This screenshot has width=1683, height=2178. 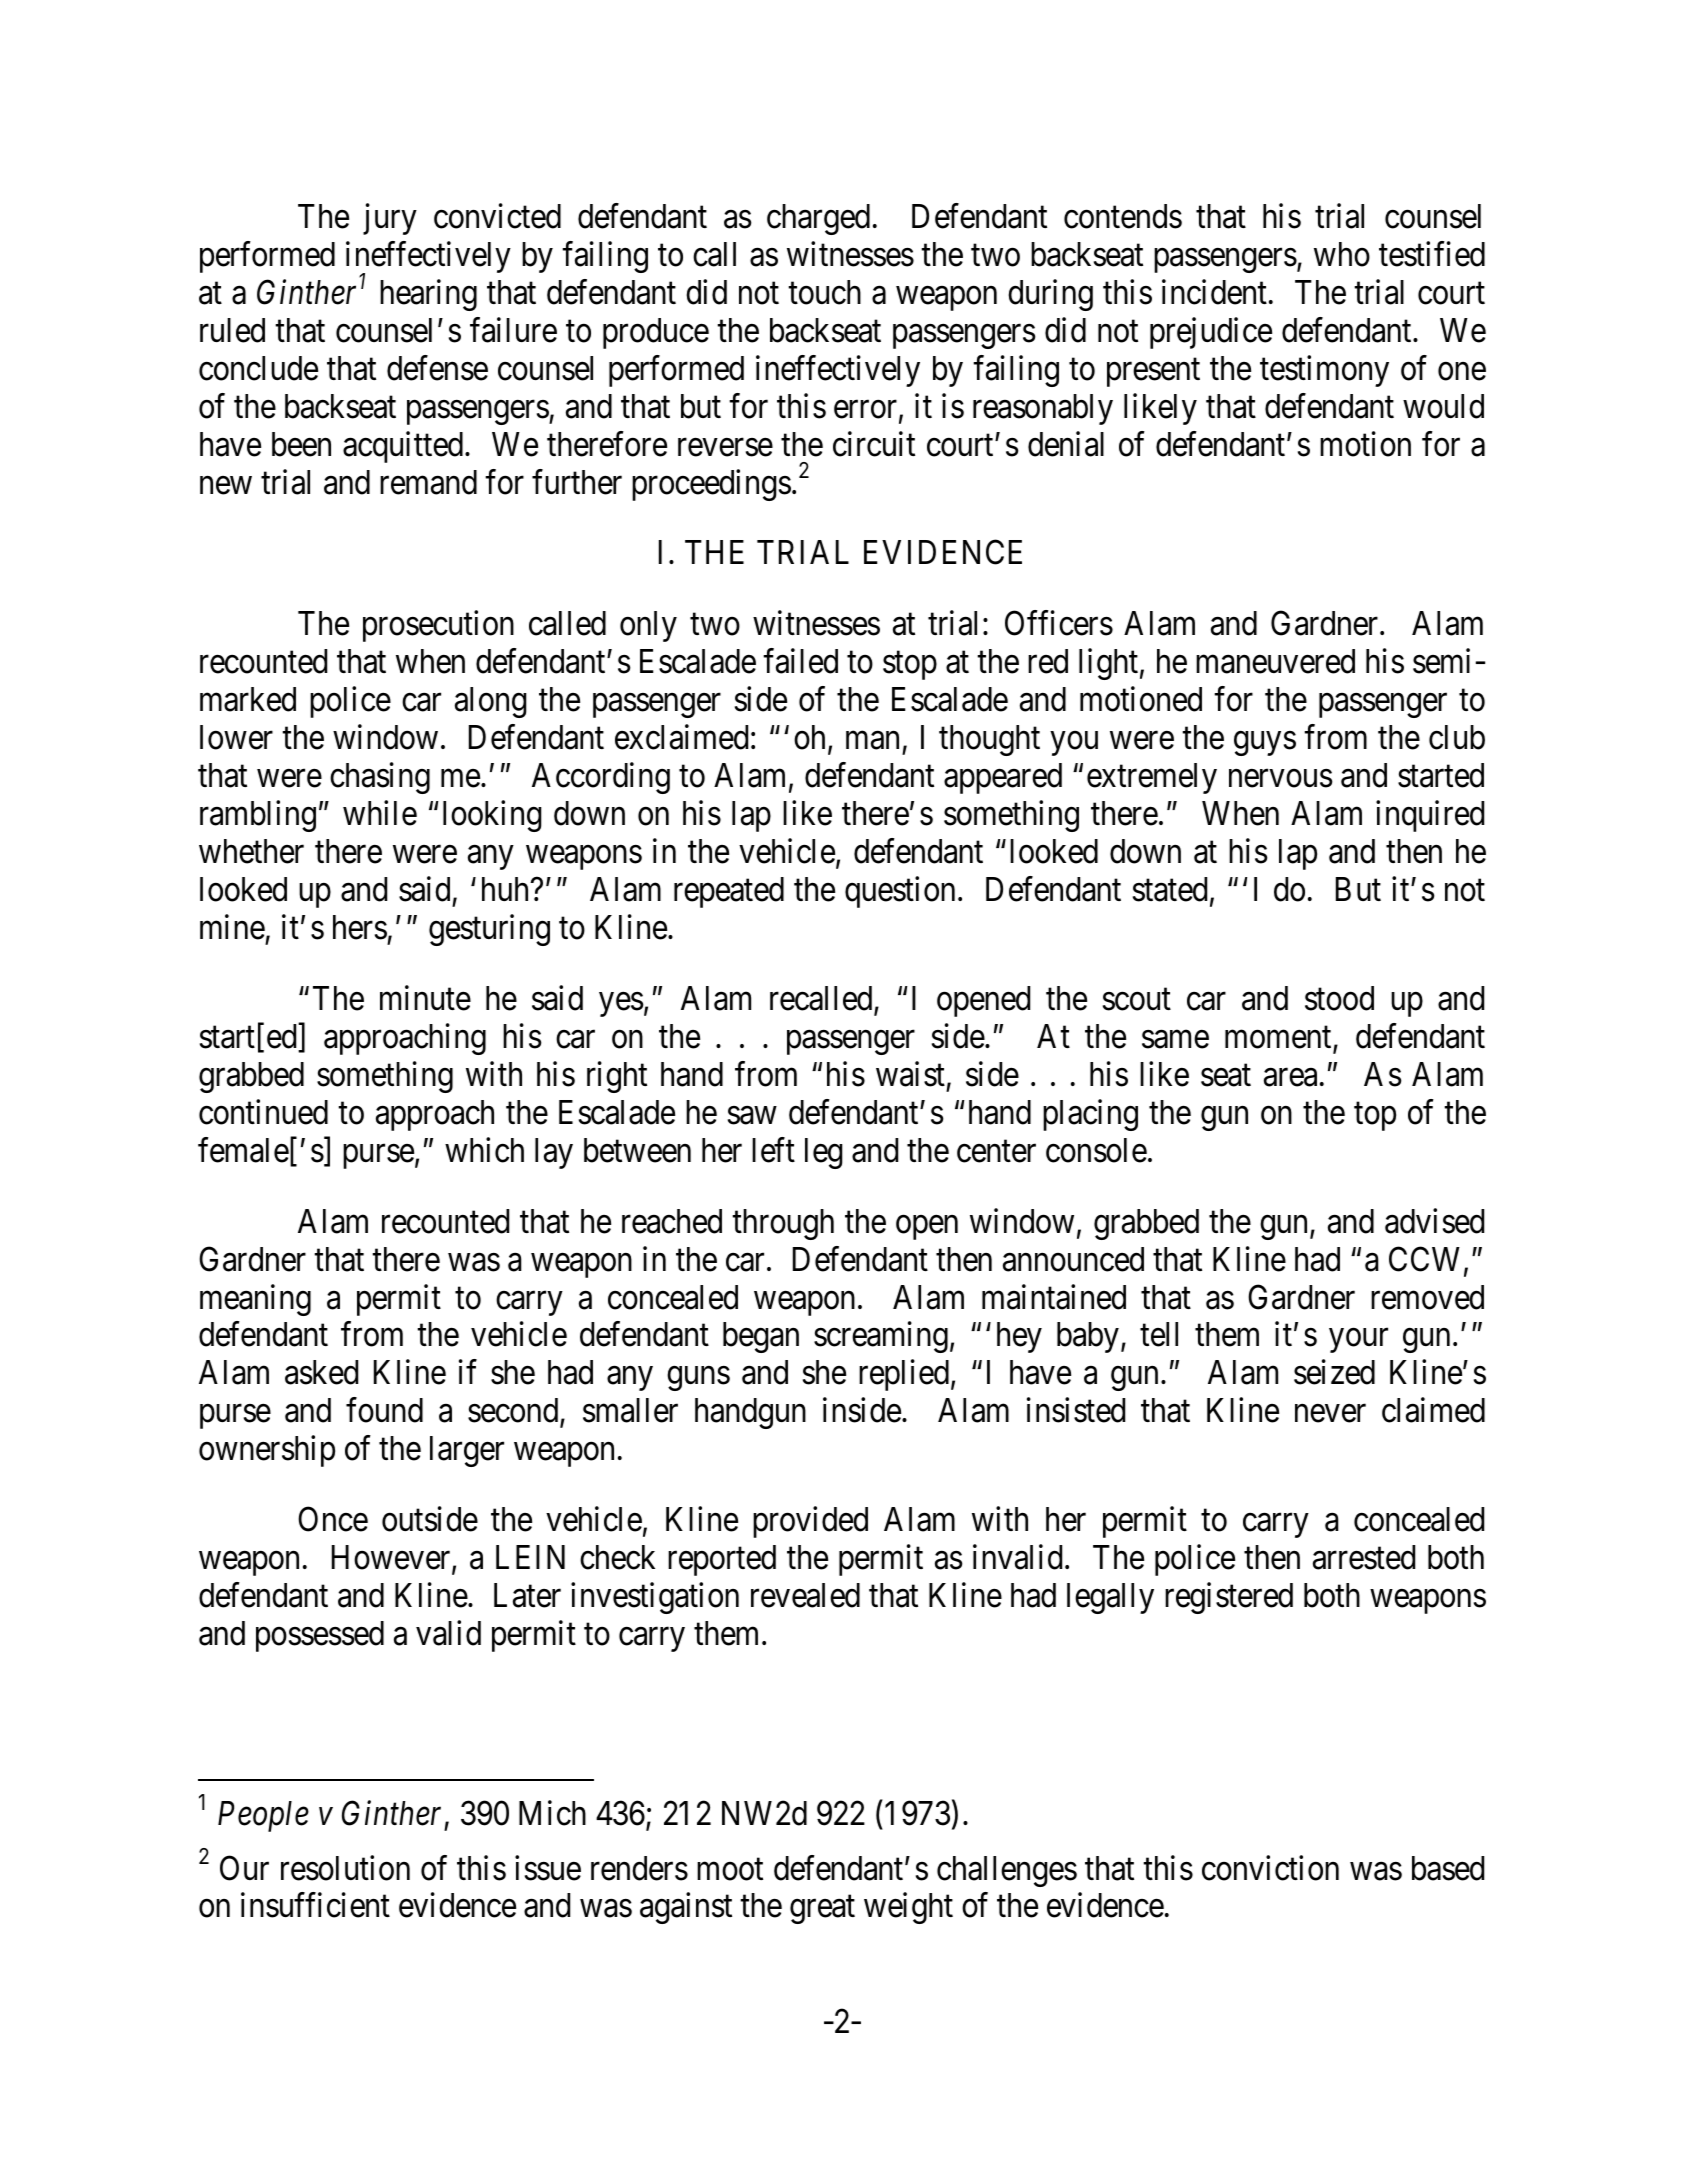 I want to click on your, so click(x=1358, y=1341).
